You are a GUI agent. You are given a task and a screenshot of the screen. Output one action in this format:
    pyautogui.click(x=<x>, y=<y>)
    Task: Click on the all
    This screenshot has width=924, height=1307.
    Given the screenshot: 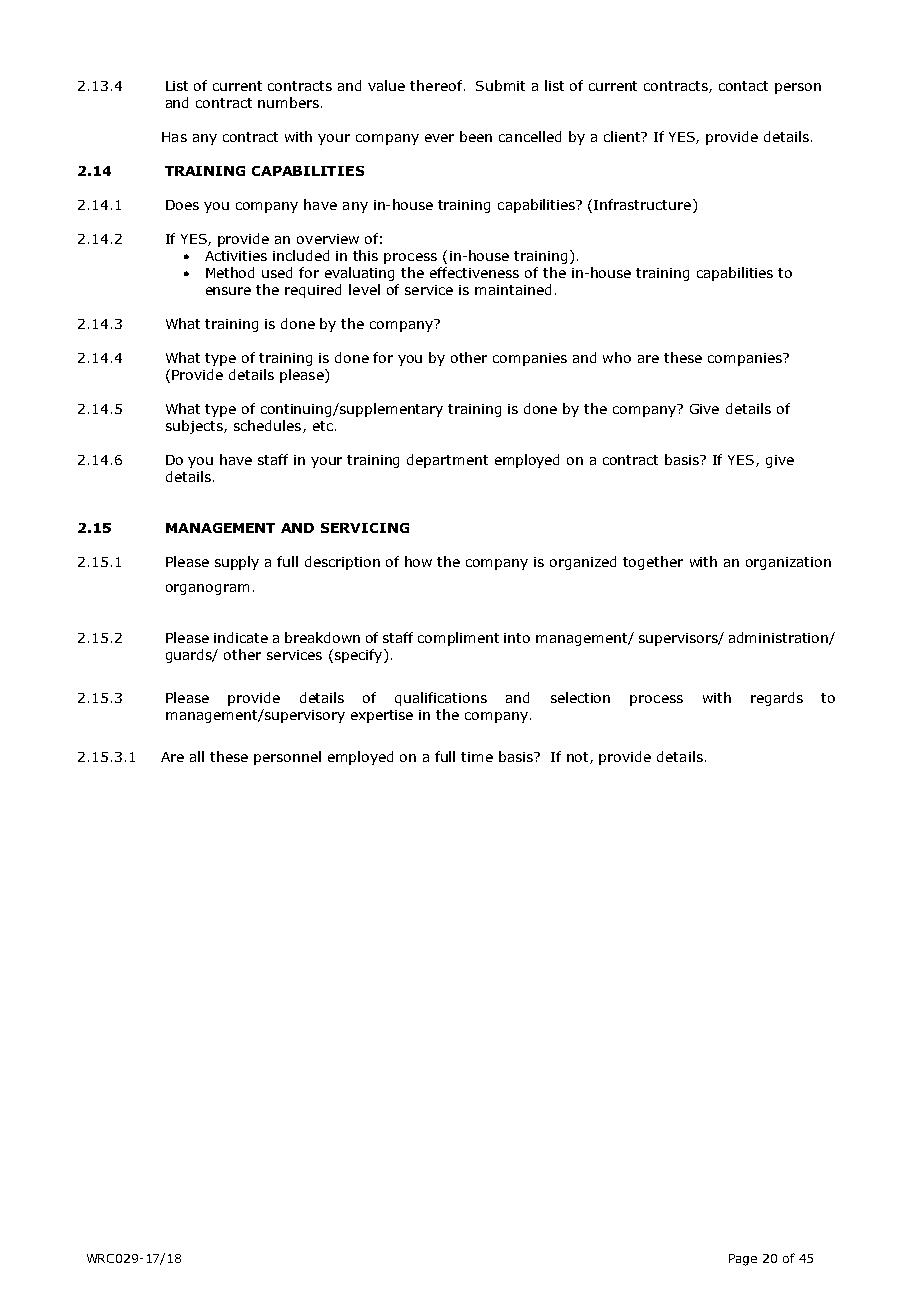 What is the action you would take?
    pyautogui.click(x=197, y=756)
